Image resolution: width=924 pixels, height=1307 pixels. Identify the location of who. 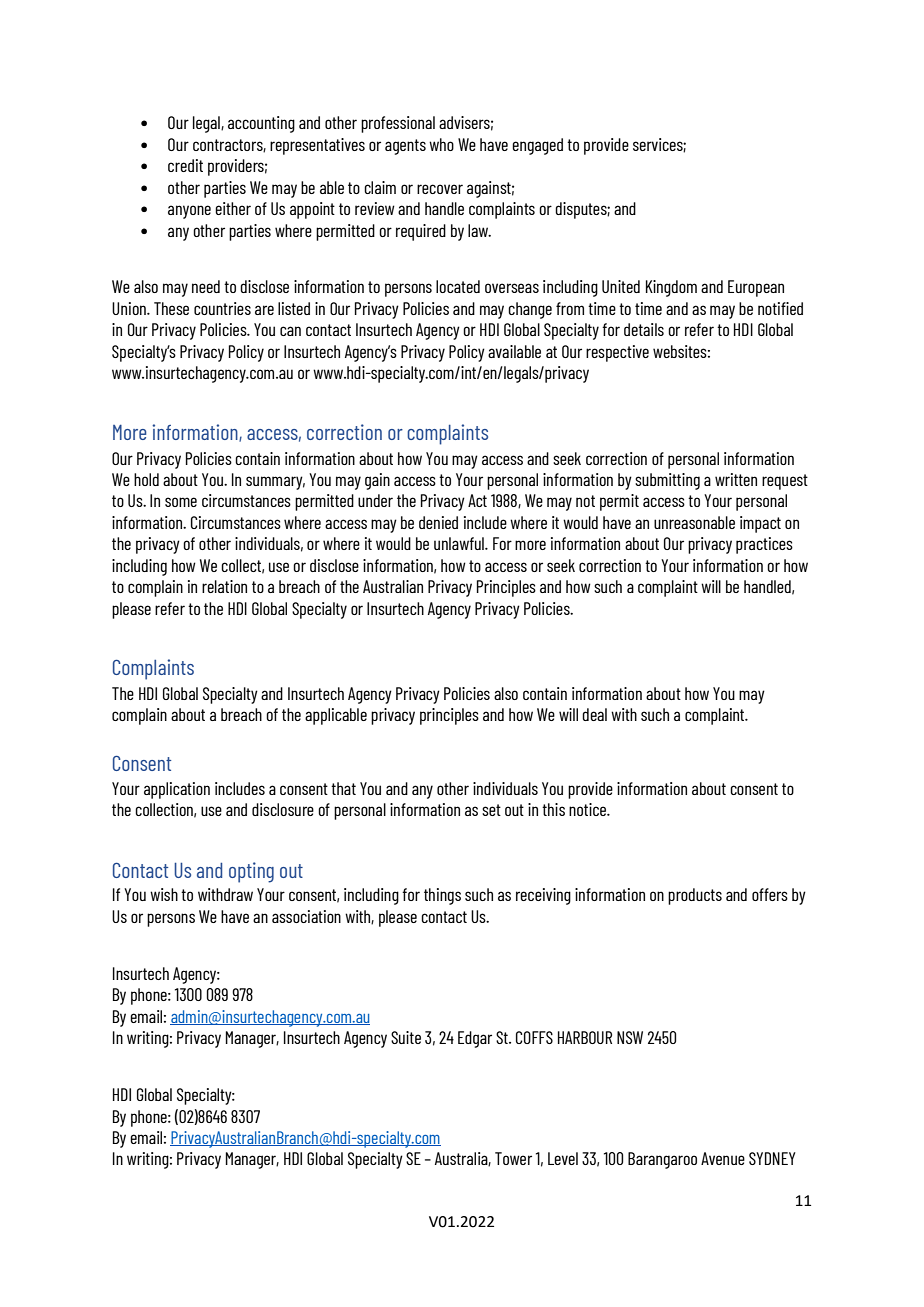
(441, 144).
